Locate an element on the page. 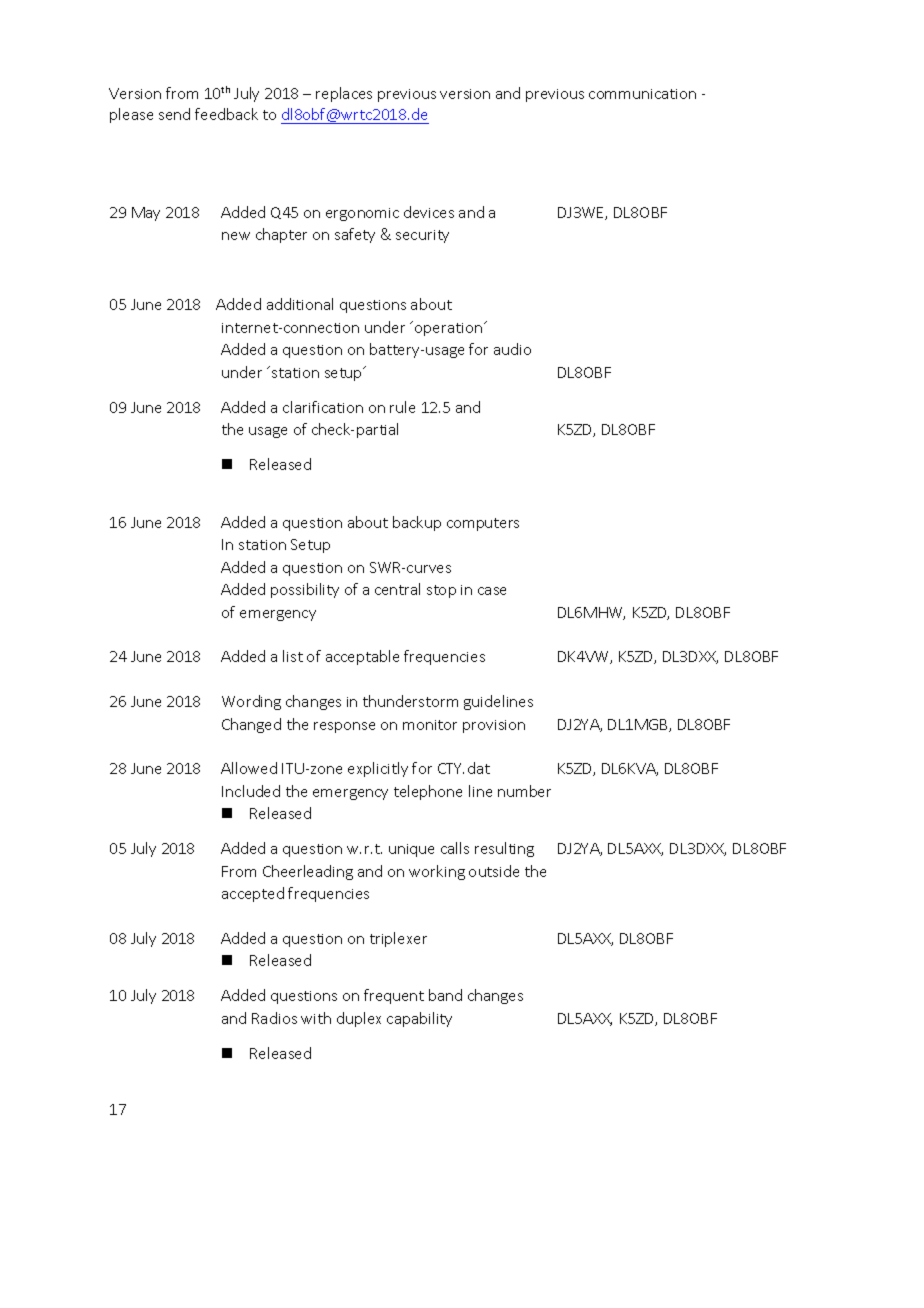 The image size is (924, 1308). clarification is located at coordinates (323, 407).
